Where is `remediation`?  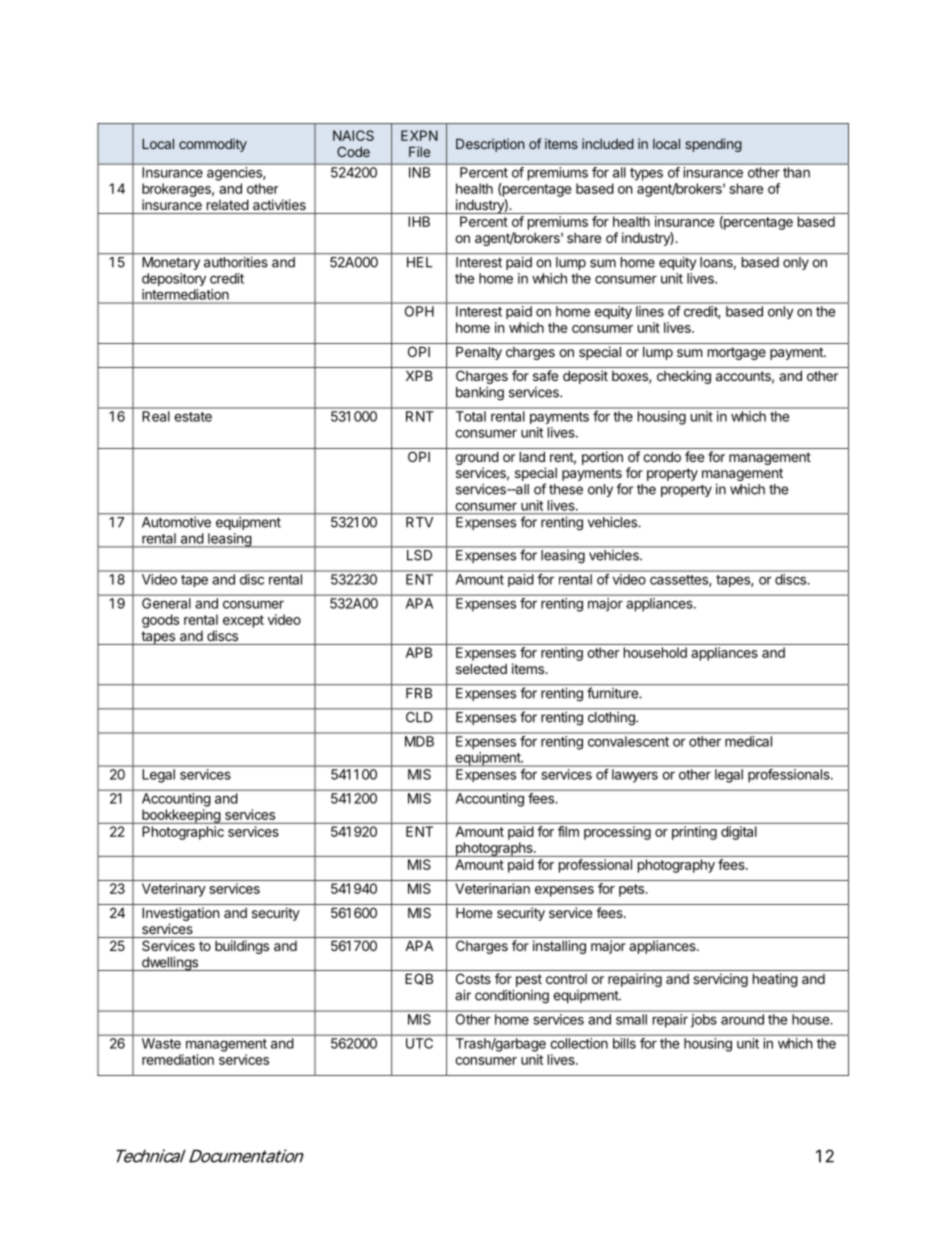 remediation is located at coordinates (178, 1059).
